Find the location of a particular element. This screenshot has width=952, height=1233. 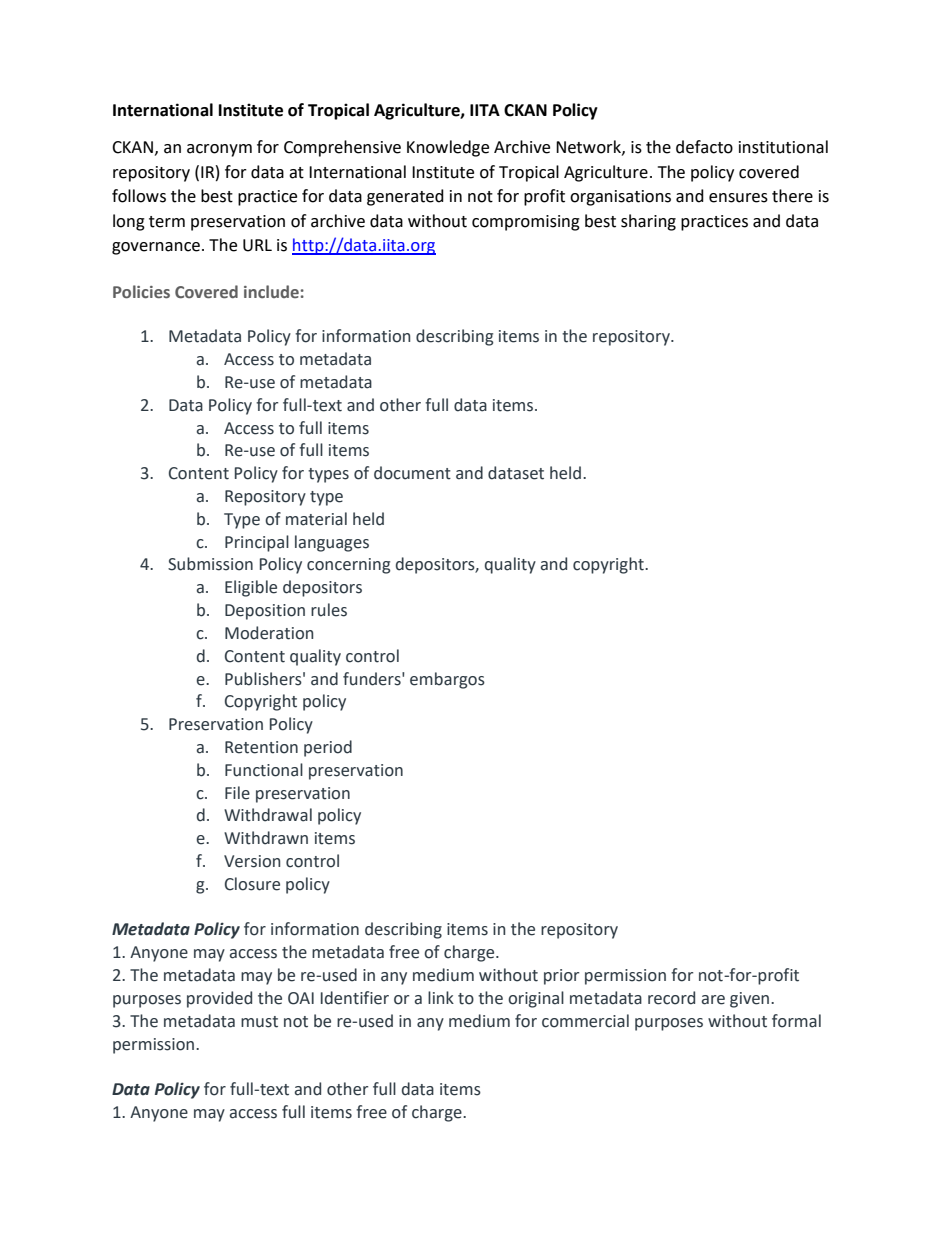

embargos is located at coordinates (447, 680).
